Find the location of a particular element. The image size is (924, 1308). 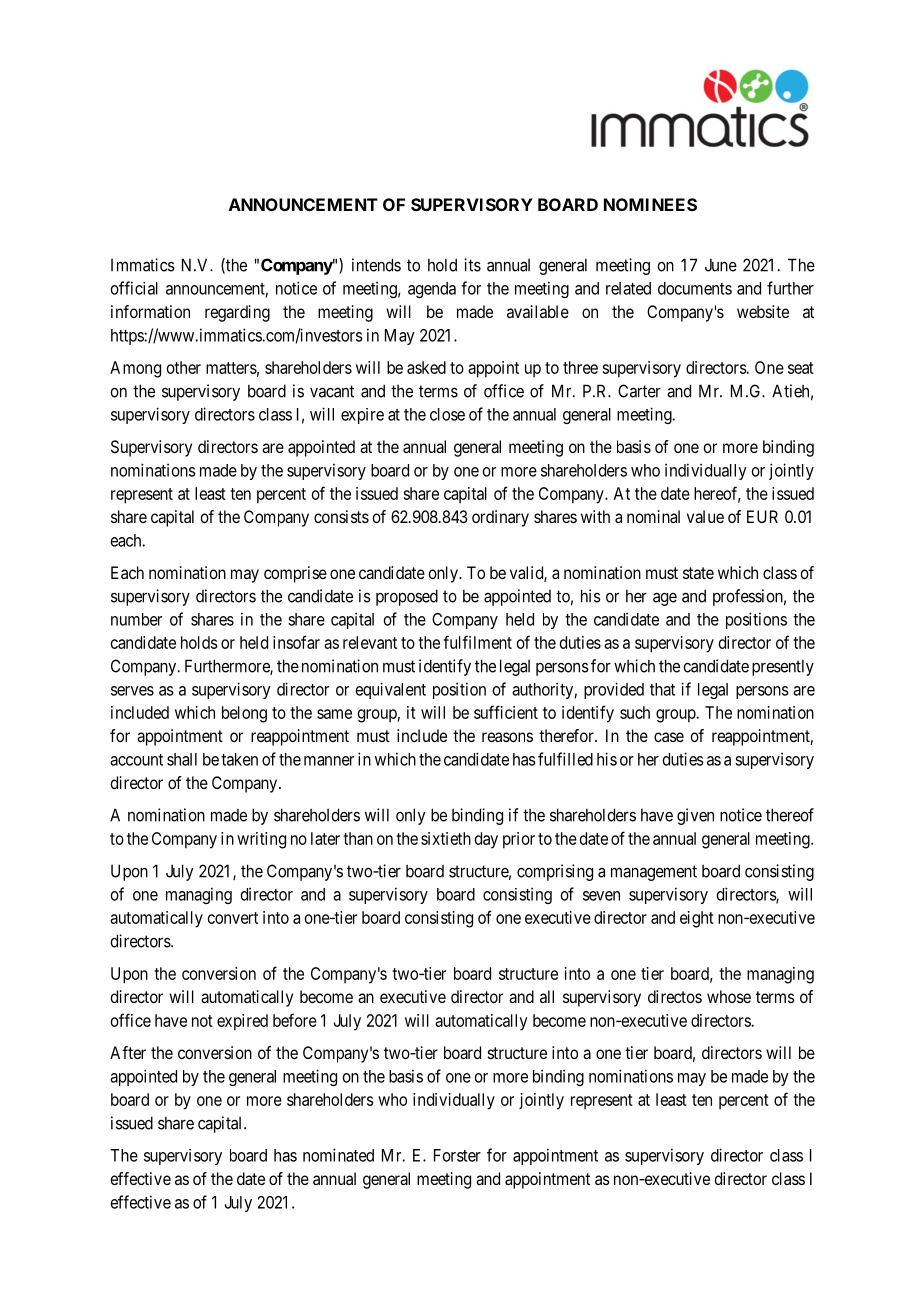

official is located at coordinates (134, 288).
